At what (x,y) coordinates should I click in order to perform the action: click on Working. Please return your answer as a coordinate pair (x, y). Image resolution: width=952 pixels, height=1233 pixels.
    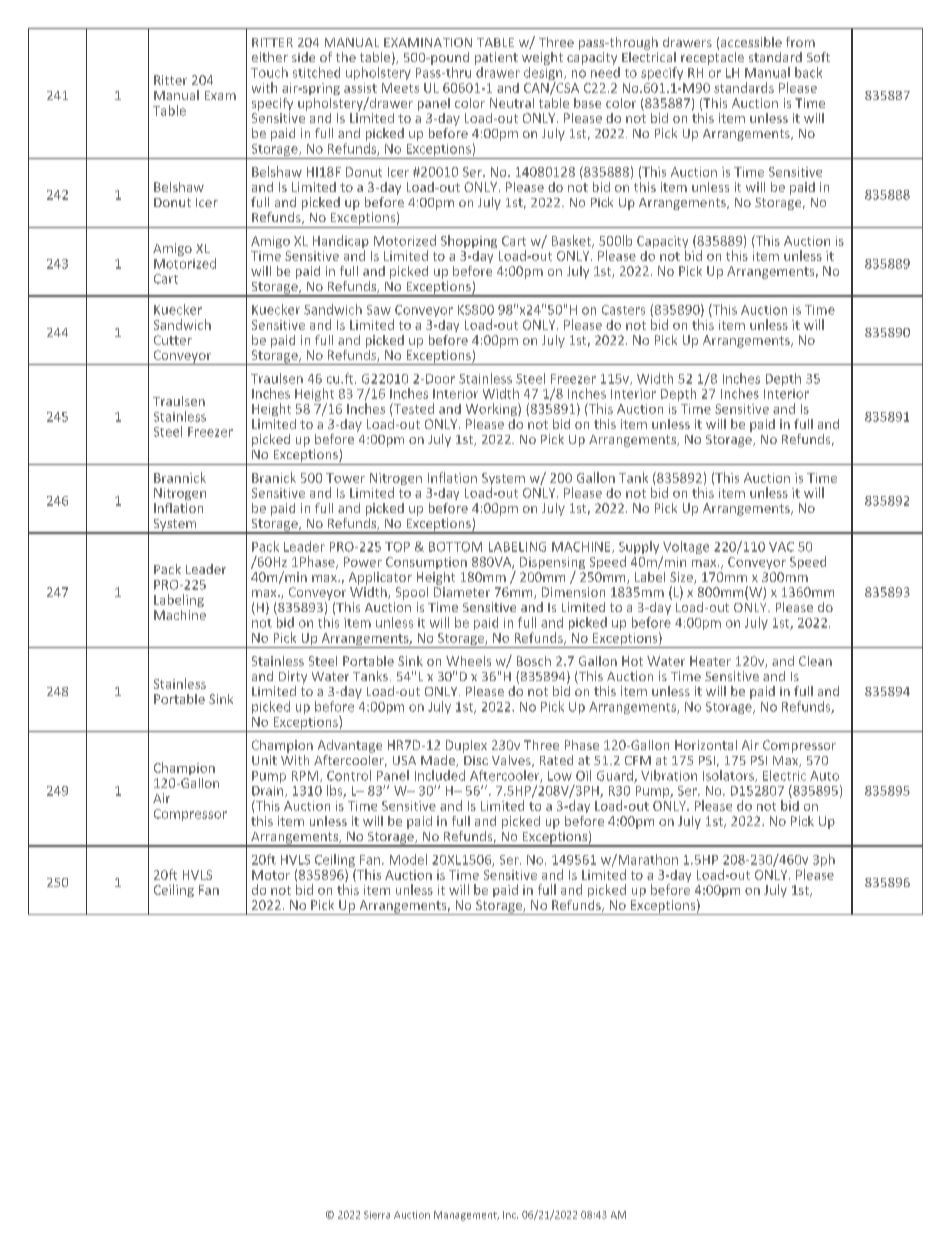
    Looking at the image, I should click on (492, 409).
